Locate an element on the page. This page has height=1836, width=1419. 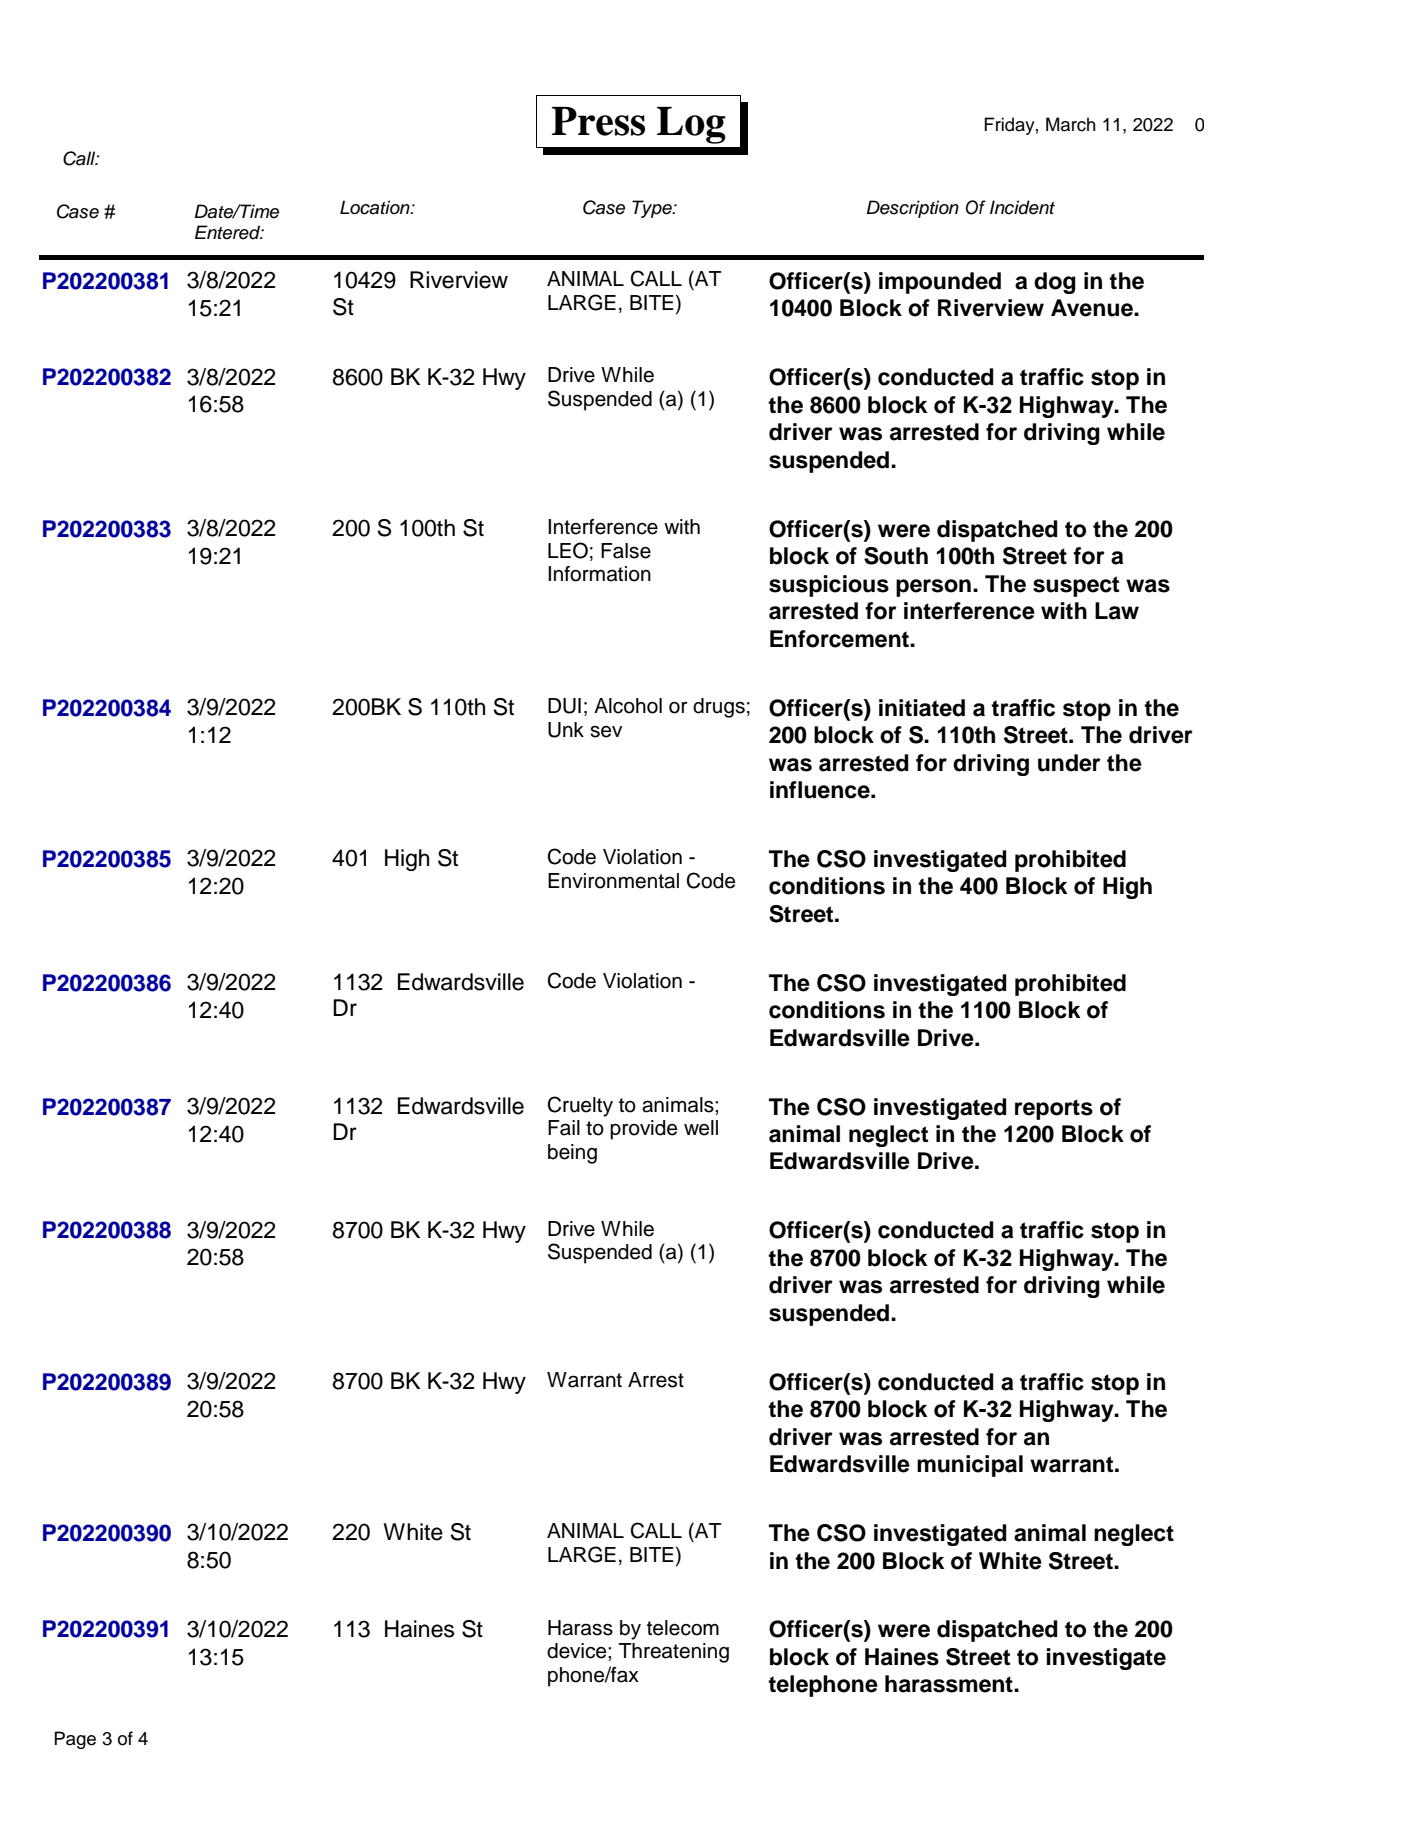
Environmental is located at coordinates (613, 881).
